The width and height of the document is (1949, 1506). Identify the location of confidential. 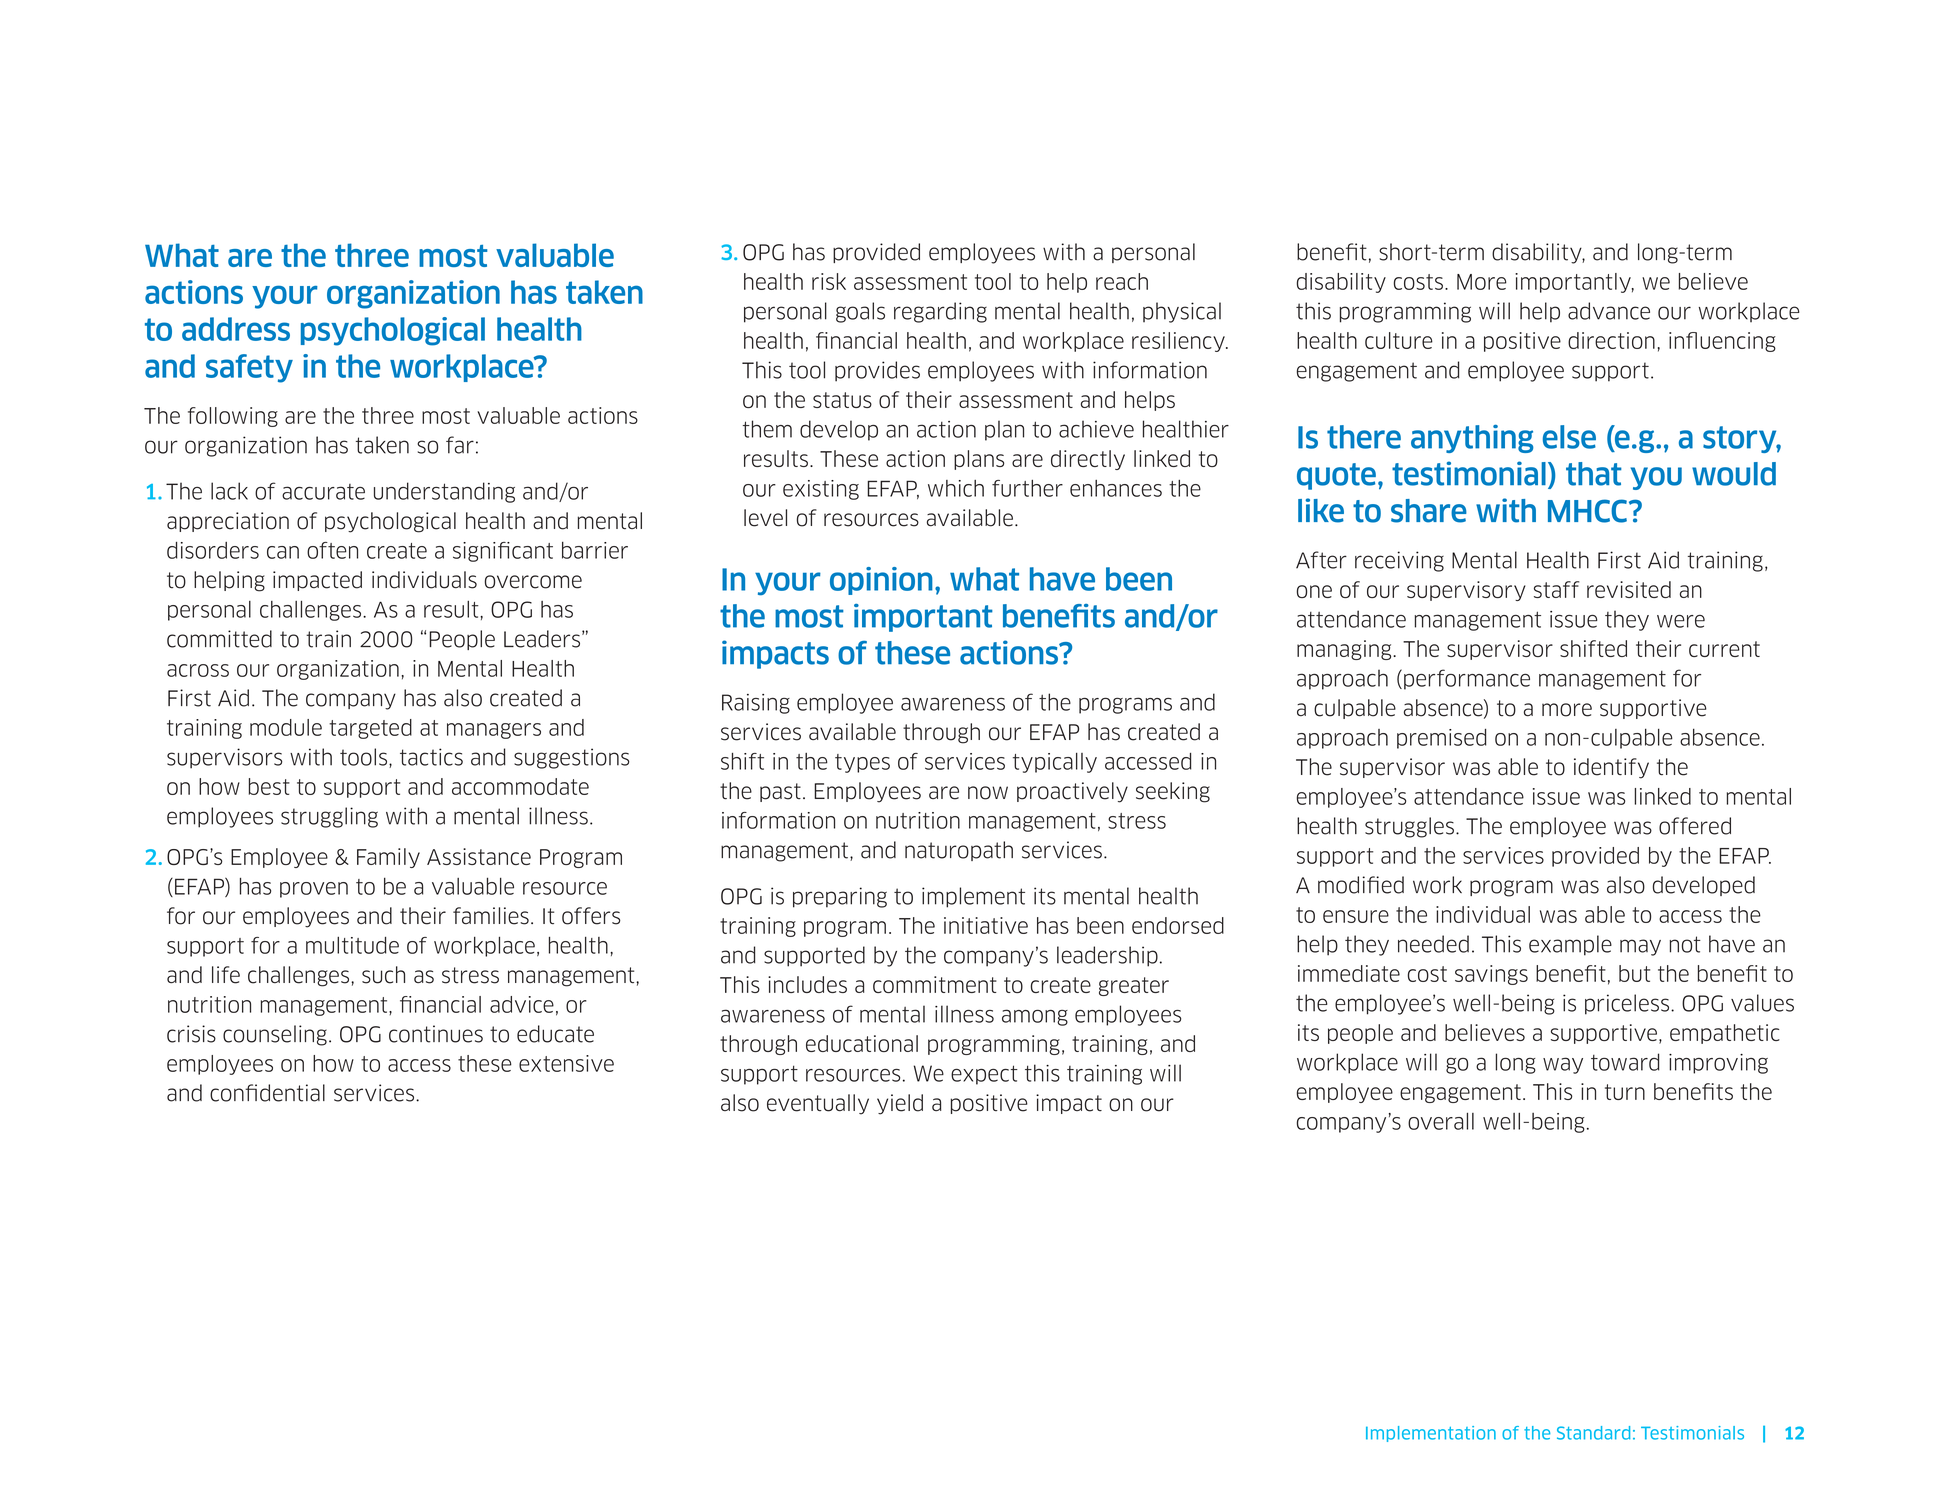
(267, 1093).
